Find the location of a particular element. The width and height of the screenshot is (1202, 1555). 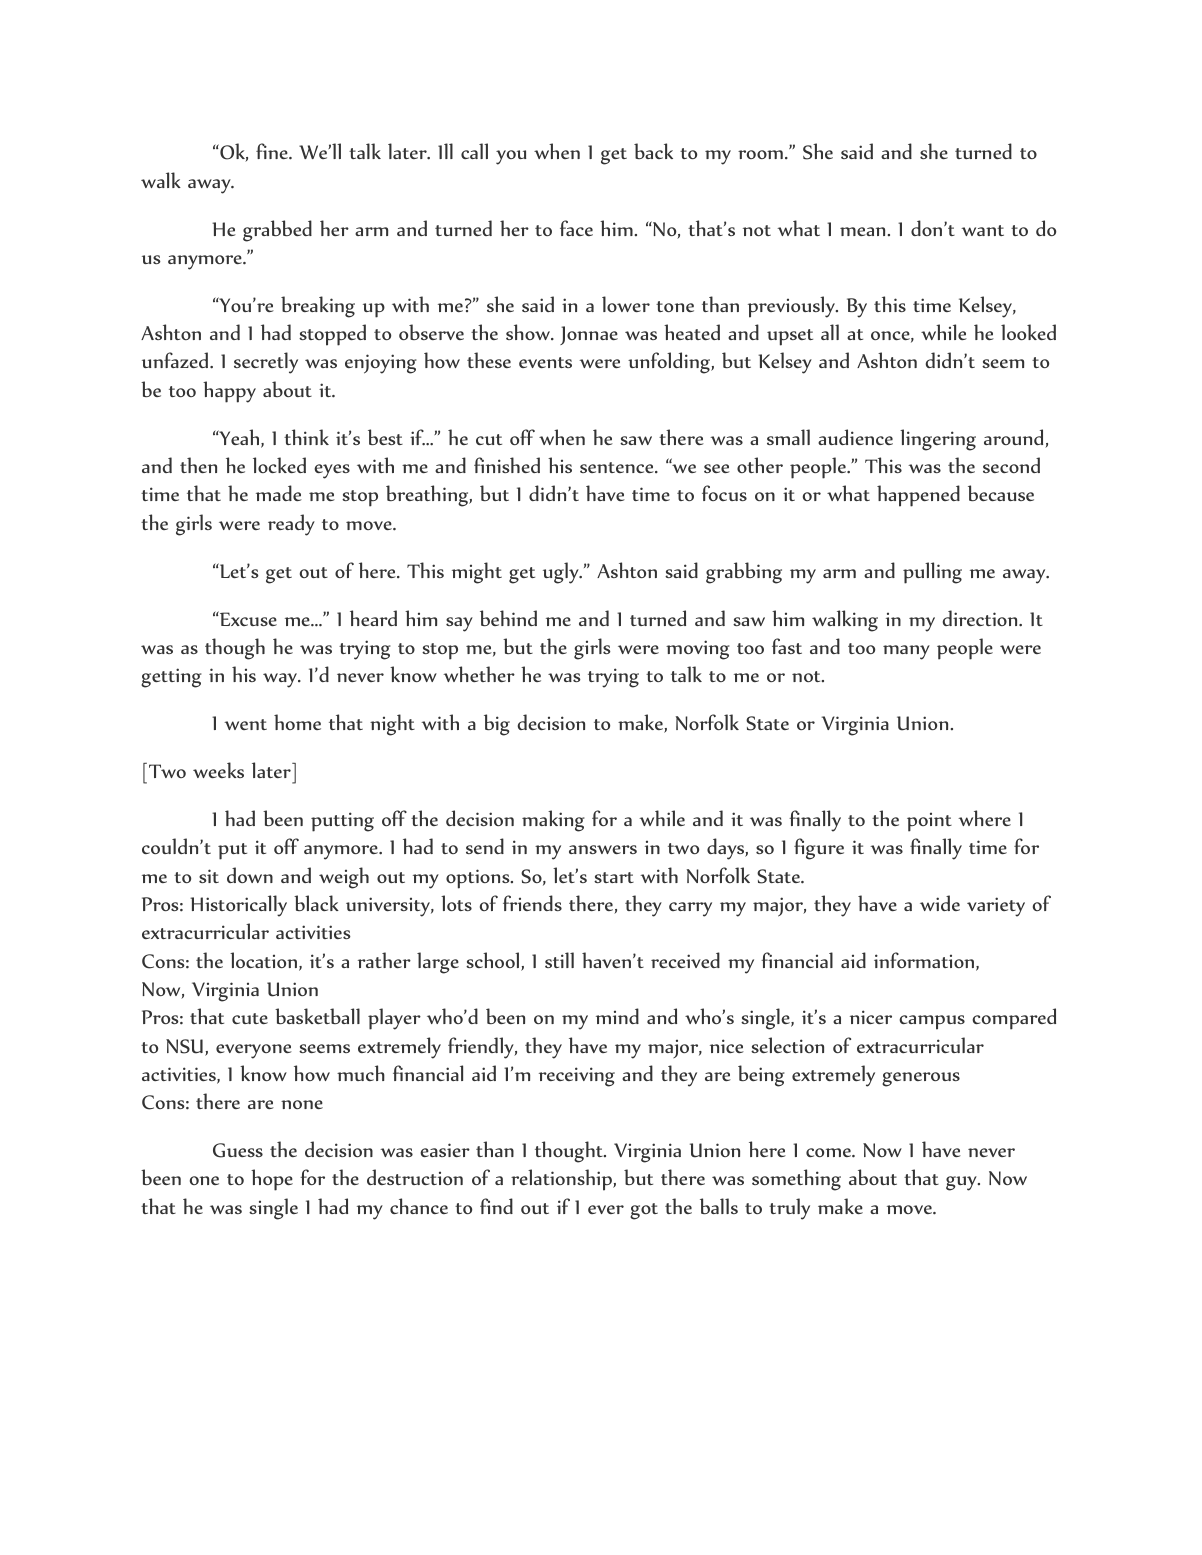

back is located at coordinates (653, 151).
